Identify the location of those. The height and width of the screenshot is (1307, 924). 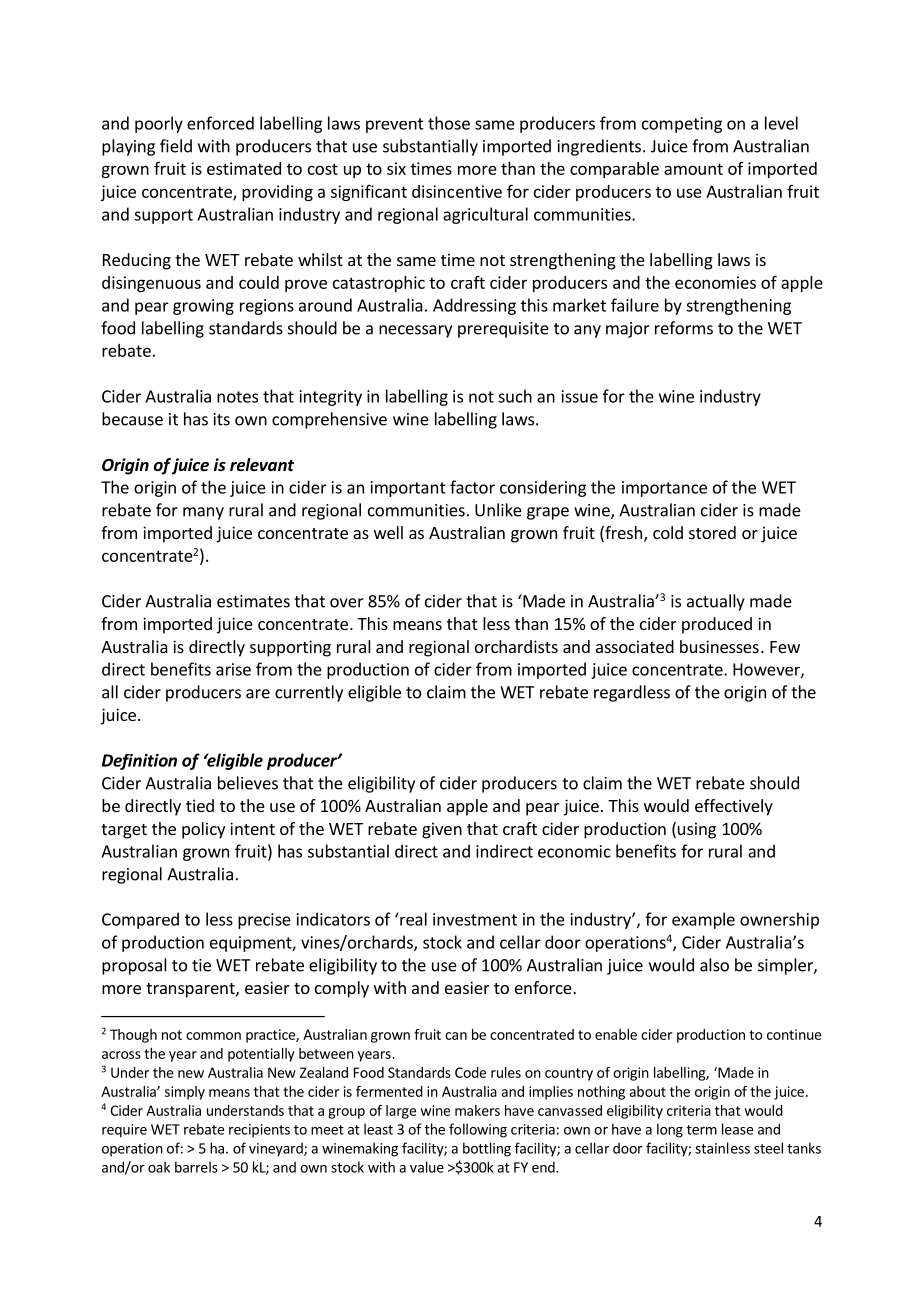
(449, 123).
